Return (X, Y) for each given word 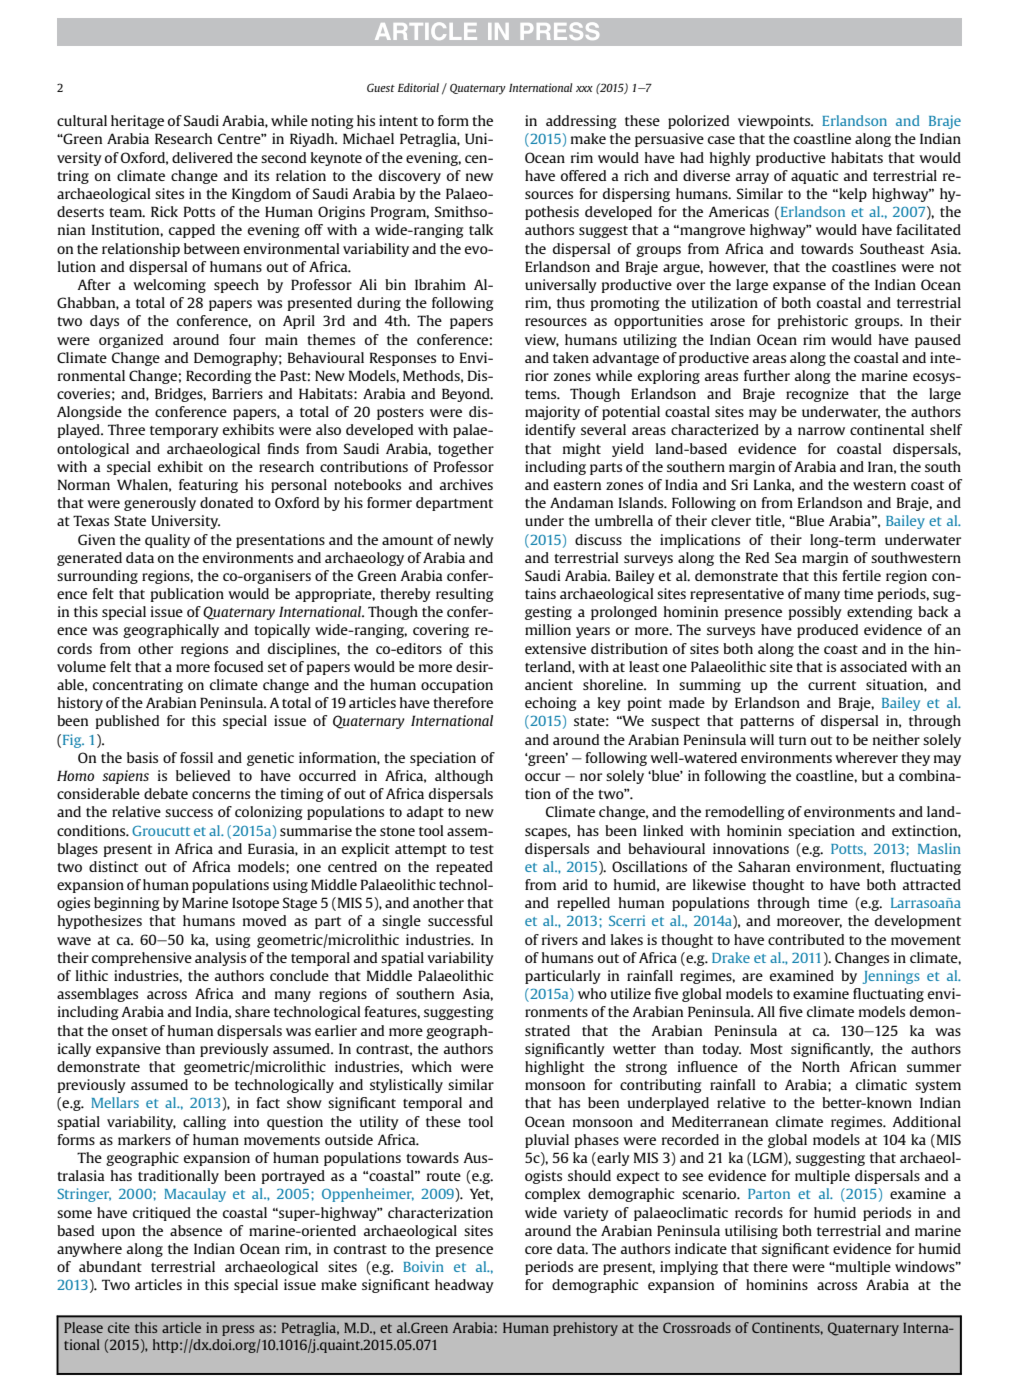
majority (552, 413)
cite (119, 1327)
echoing (550, 704)
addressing (581, 122)
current (832, 685)
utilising (751, 1232)
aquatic (815, 177)
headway (464, 1286)
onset (130, 1031)
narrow (821, 431)
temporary (184, 432)
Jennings (891, 977)
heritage (137, 122)
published (127, 722)
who (592, 993)
